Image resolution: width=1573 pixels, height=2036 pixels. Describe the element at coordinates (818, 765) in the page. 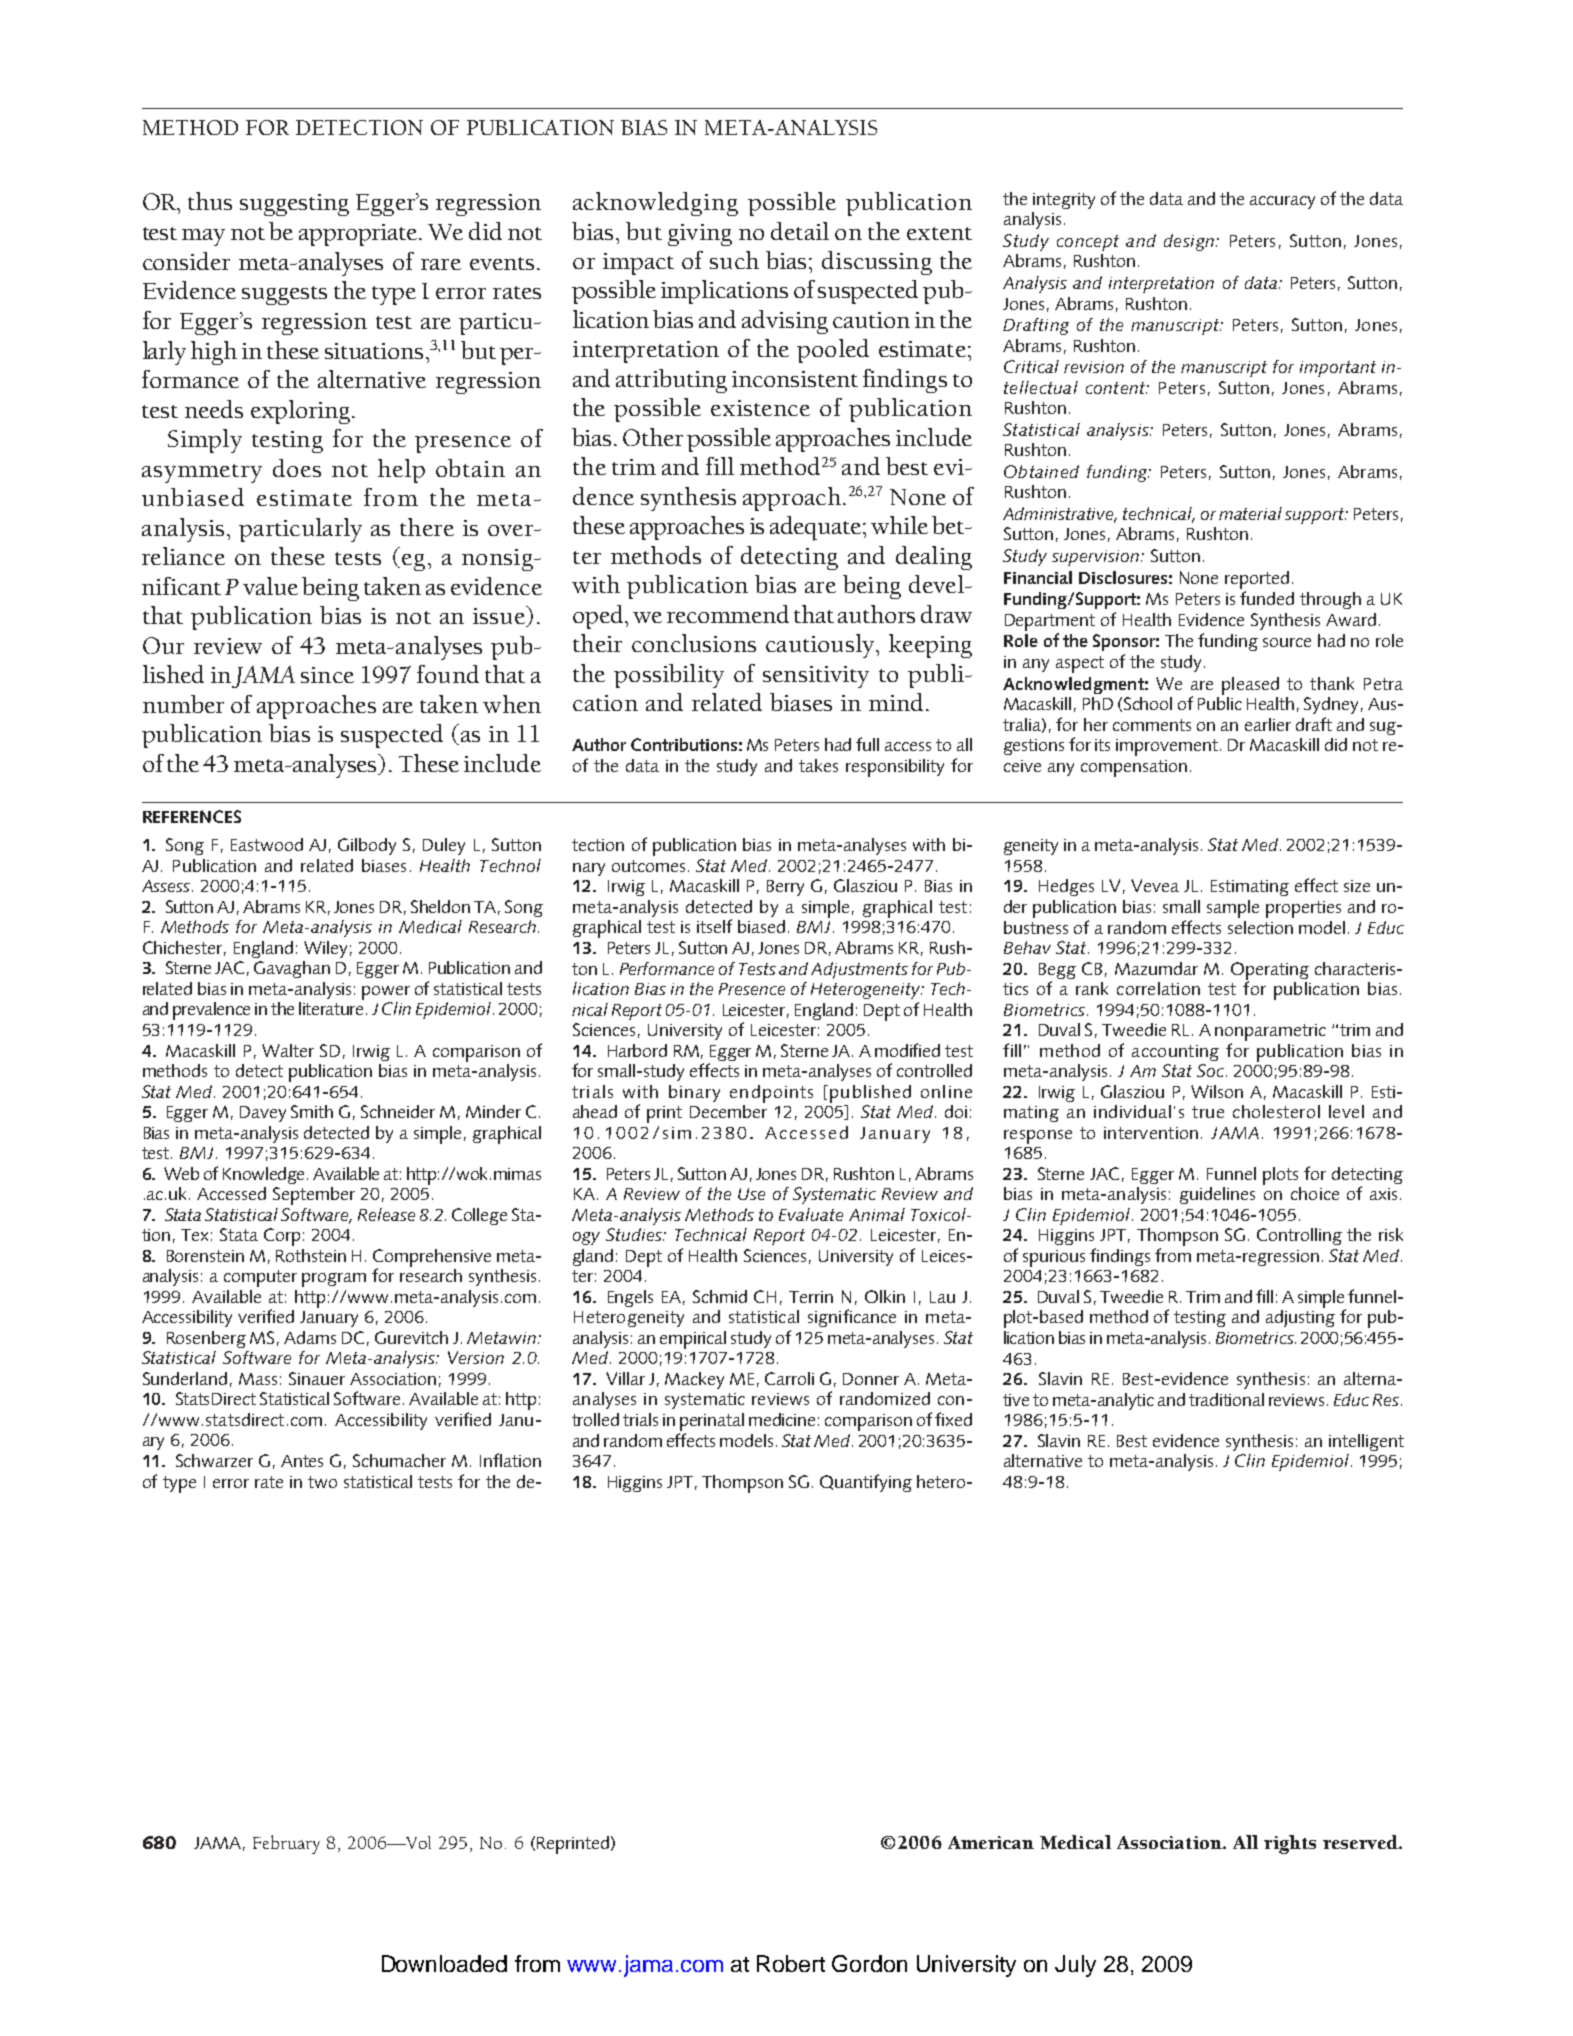

I see `takes` at that location.
